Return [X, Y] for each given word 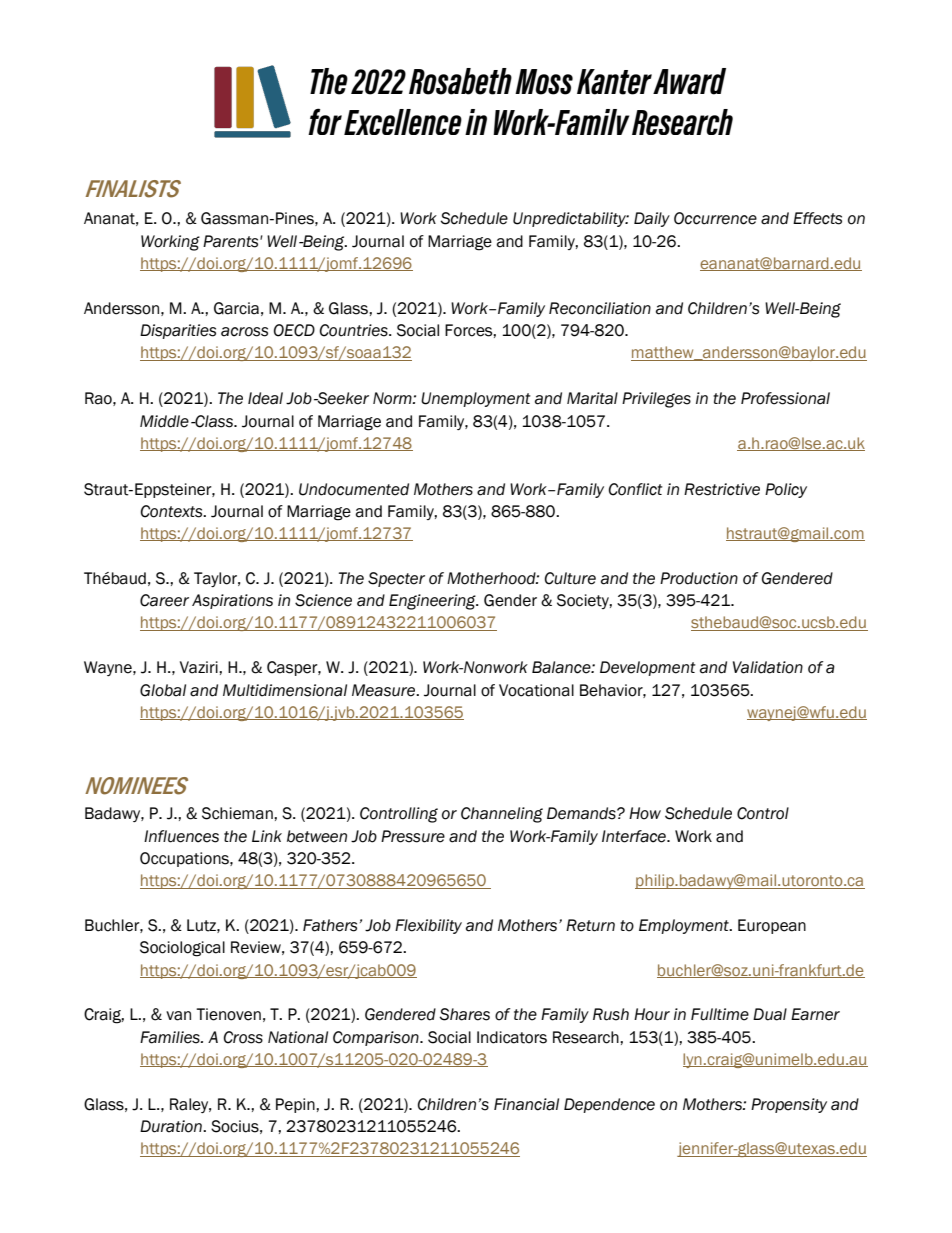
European [772, 926]
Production [699, 578]
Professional [785, 398]
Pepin [296, 1105]
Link [267, 836]
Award [689, 81]
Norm [393, 398]
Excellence [403, 122]
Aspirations [232, 601]
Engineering [433, 602]
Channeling [502, 815]
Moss [544, 82]
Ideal [265, 398]
